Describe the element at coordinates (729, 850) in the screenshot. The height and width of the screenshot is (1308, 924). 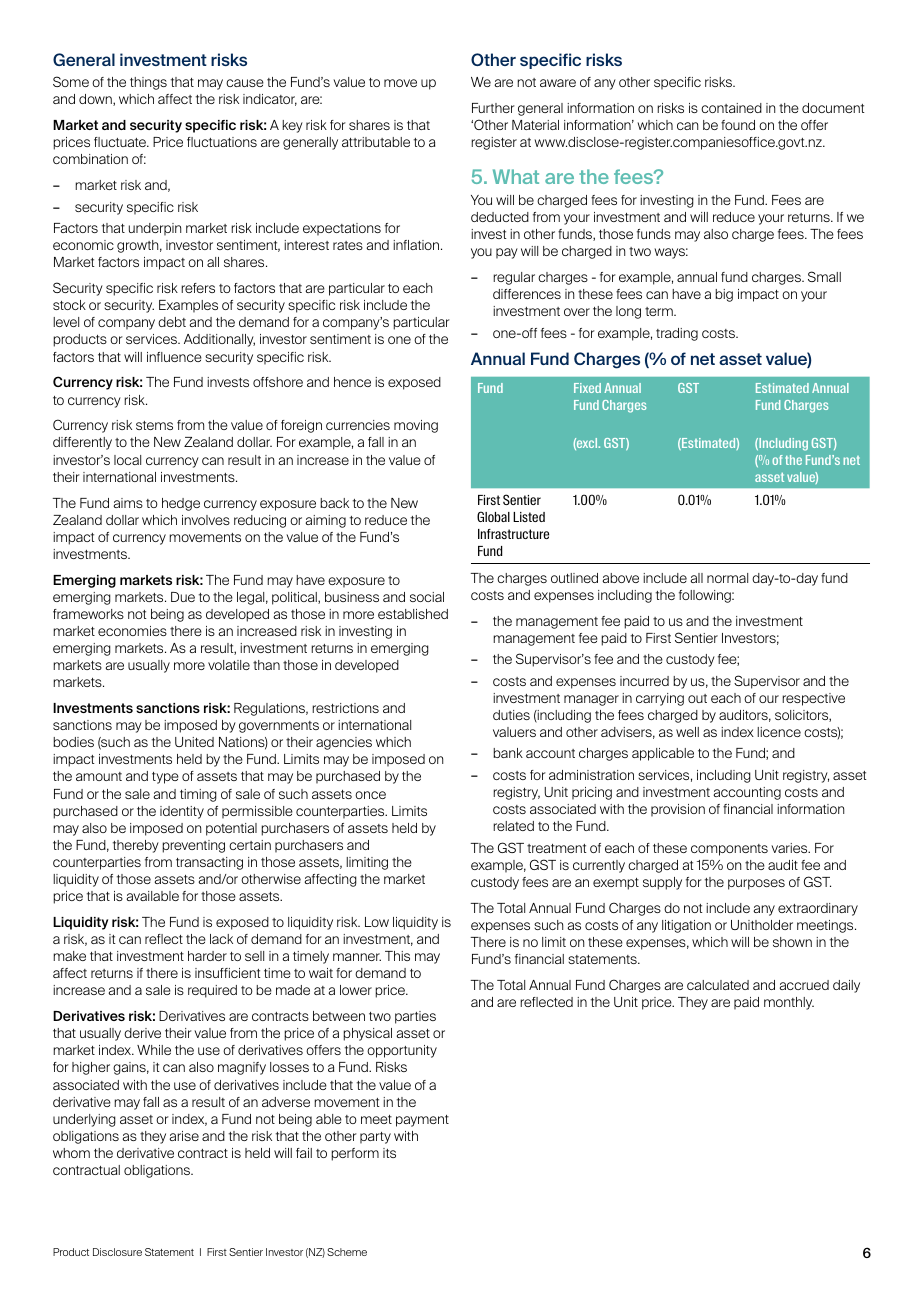
I see `components` at that location.
